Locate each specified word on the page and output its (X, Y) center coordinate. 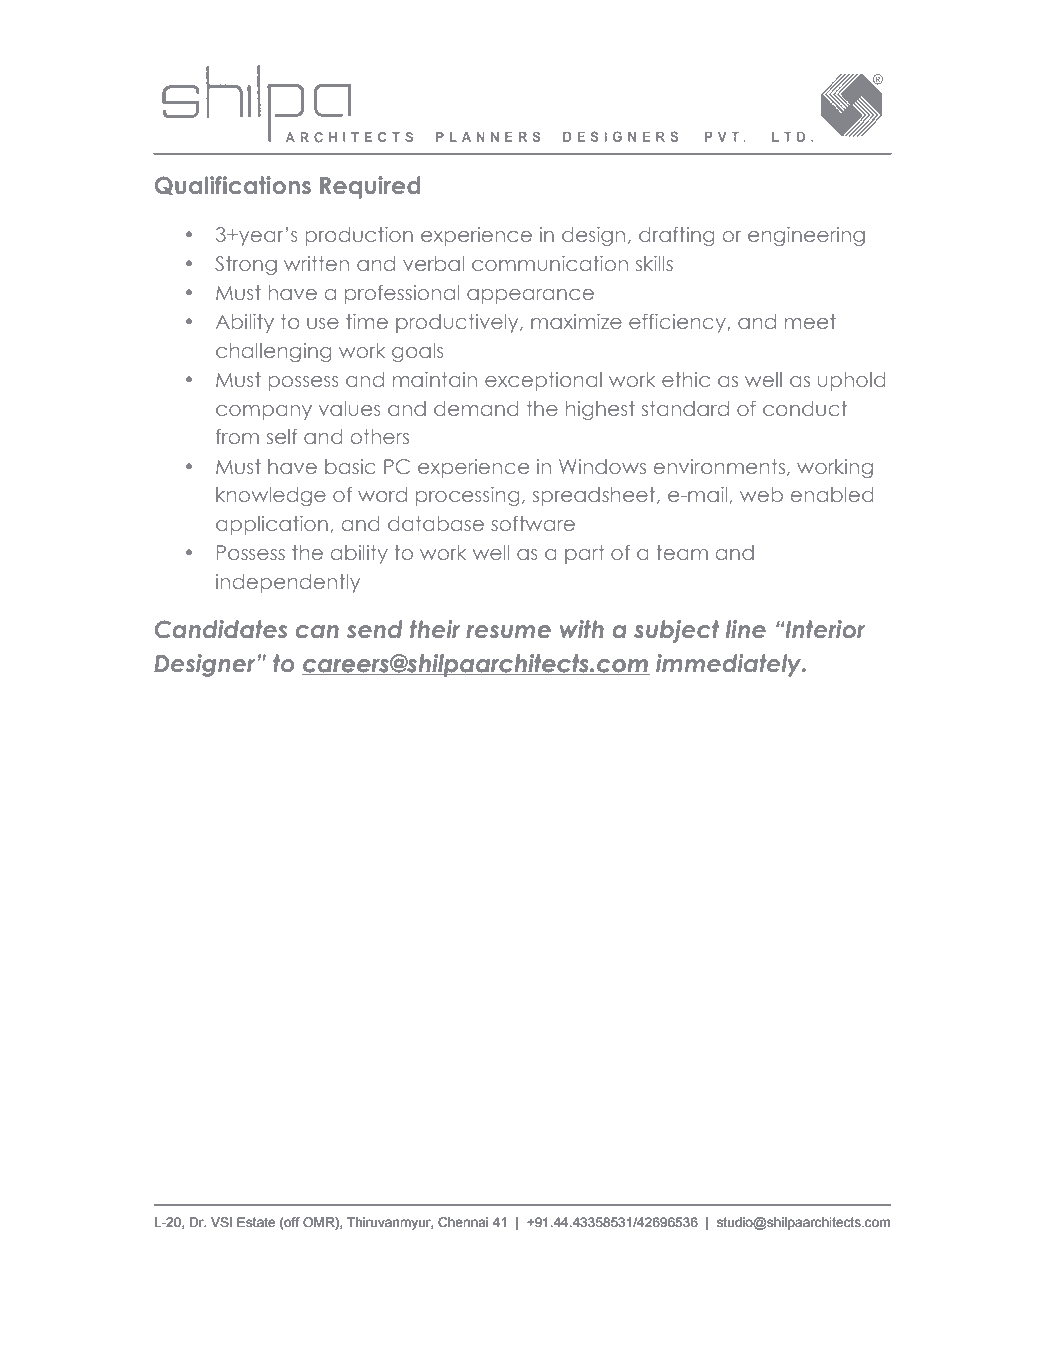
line (746, 629)
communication (550, 263)
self (282, 436)
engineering (806, 236)
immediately (730, 665)
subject (676, 631)
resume (508, 632)
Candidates (221, 629)
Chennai (463, 1222)
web (761, 494)
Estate (256, 1222)
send (375, 629)
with (582, 629)
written (316, 263)
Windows (602, 466)
